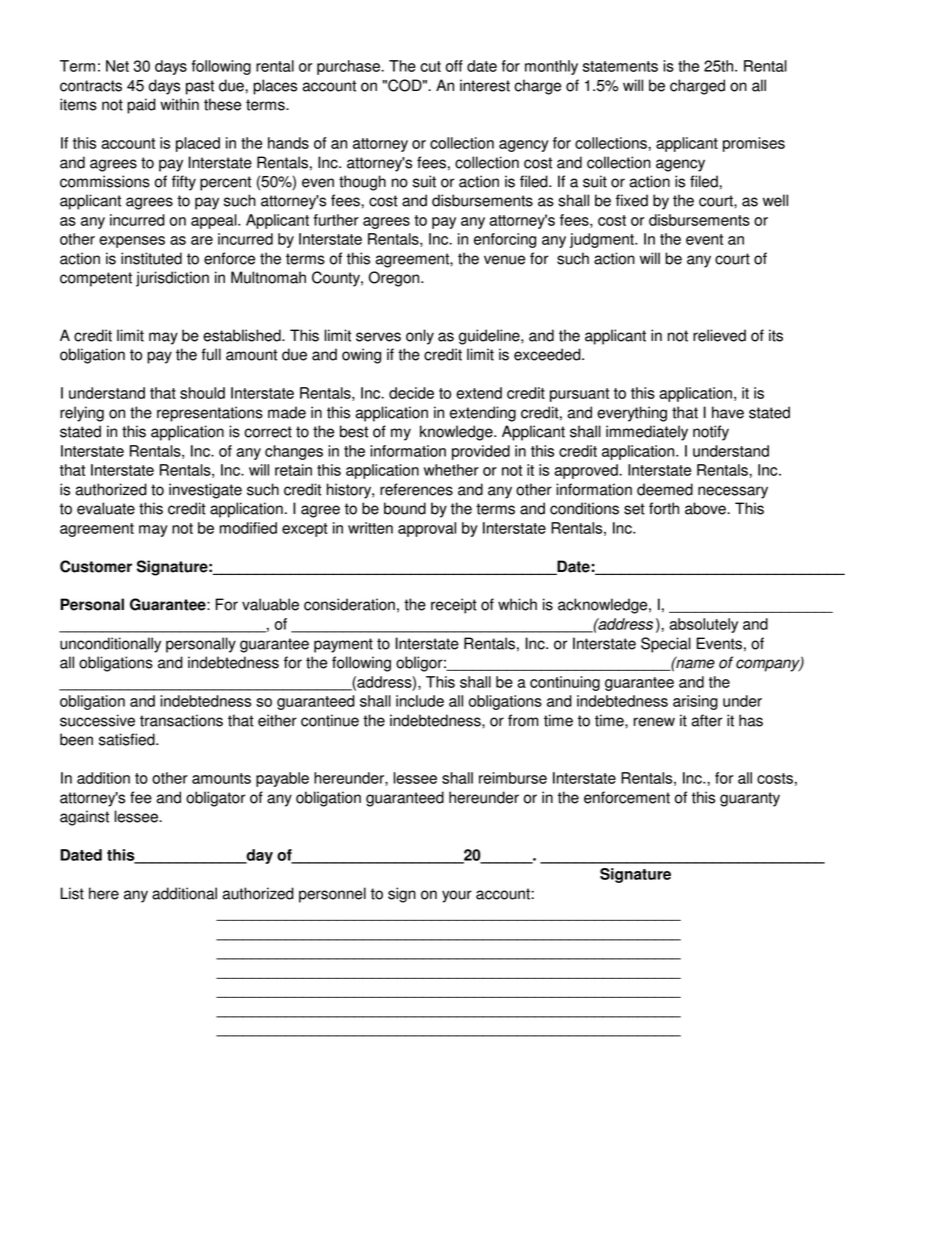 This screenshot has height=1233, width=952. I want to click on relieved, so click(719, 335).
